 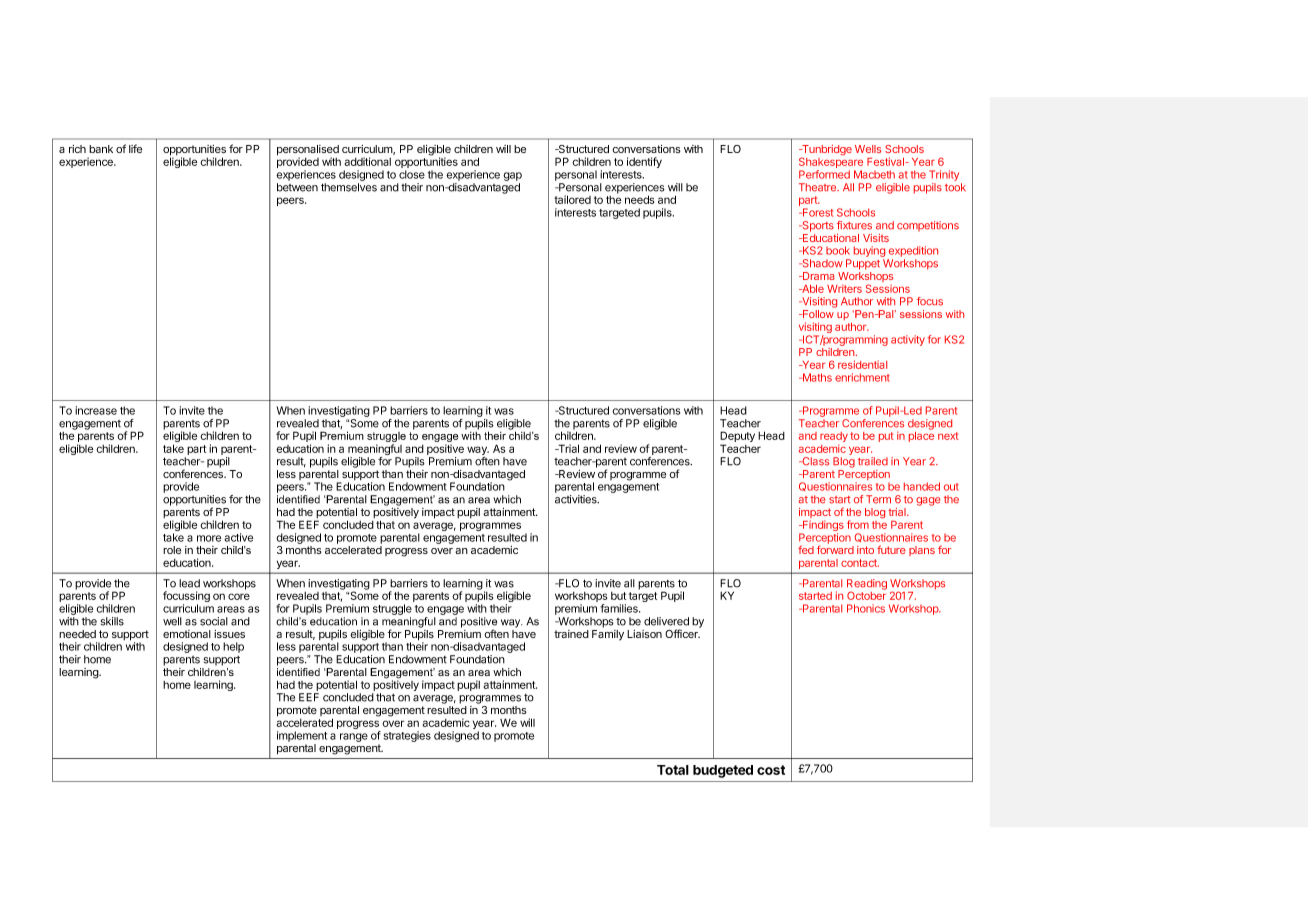 What do you see at coordinates (771, 770) in the screenshot?
I see `cost` at bounding box center [771, 770].
